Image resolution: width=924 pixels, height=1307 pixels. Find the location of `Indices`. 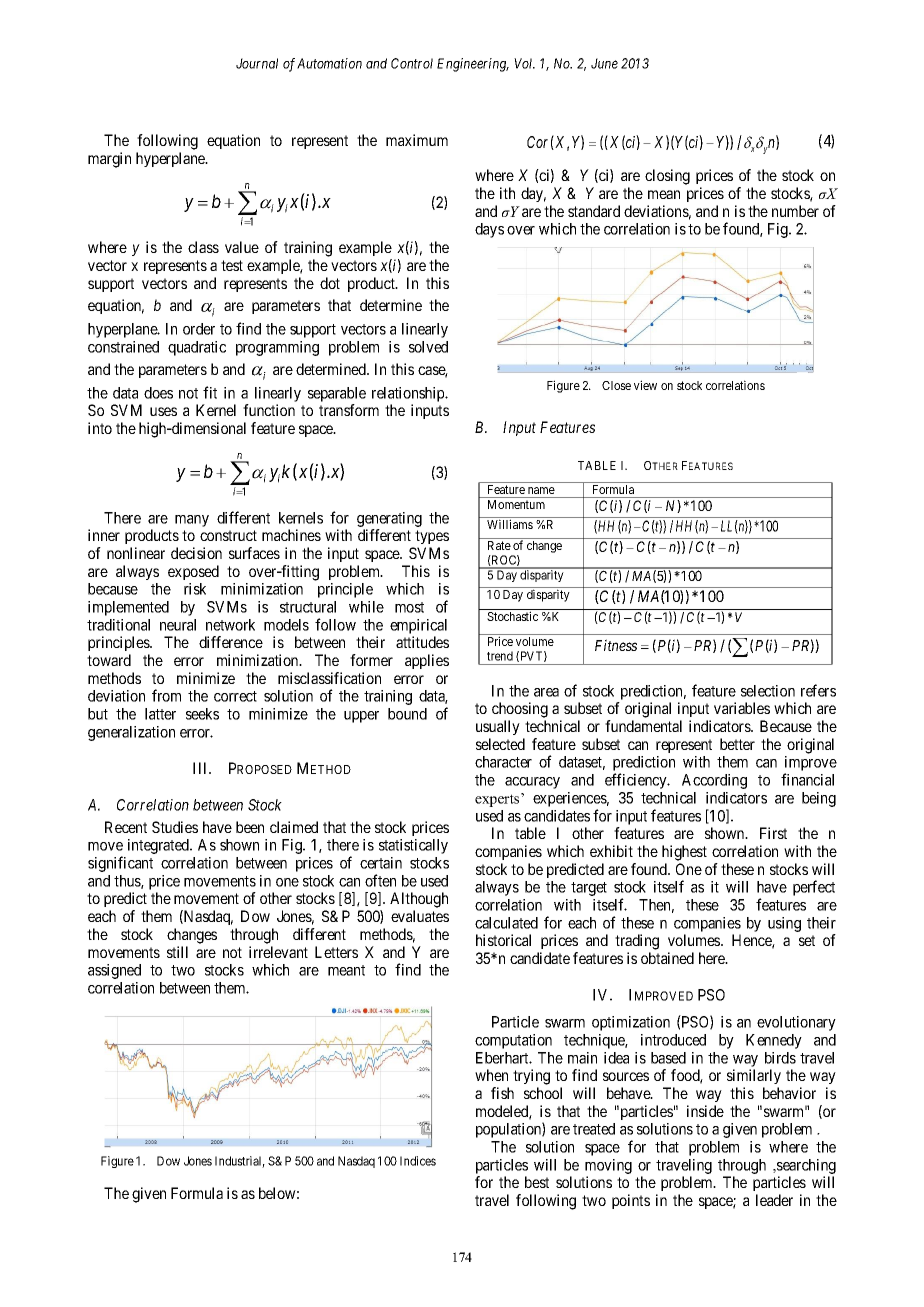

Indices is located at coordinates (418, 1161).
